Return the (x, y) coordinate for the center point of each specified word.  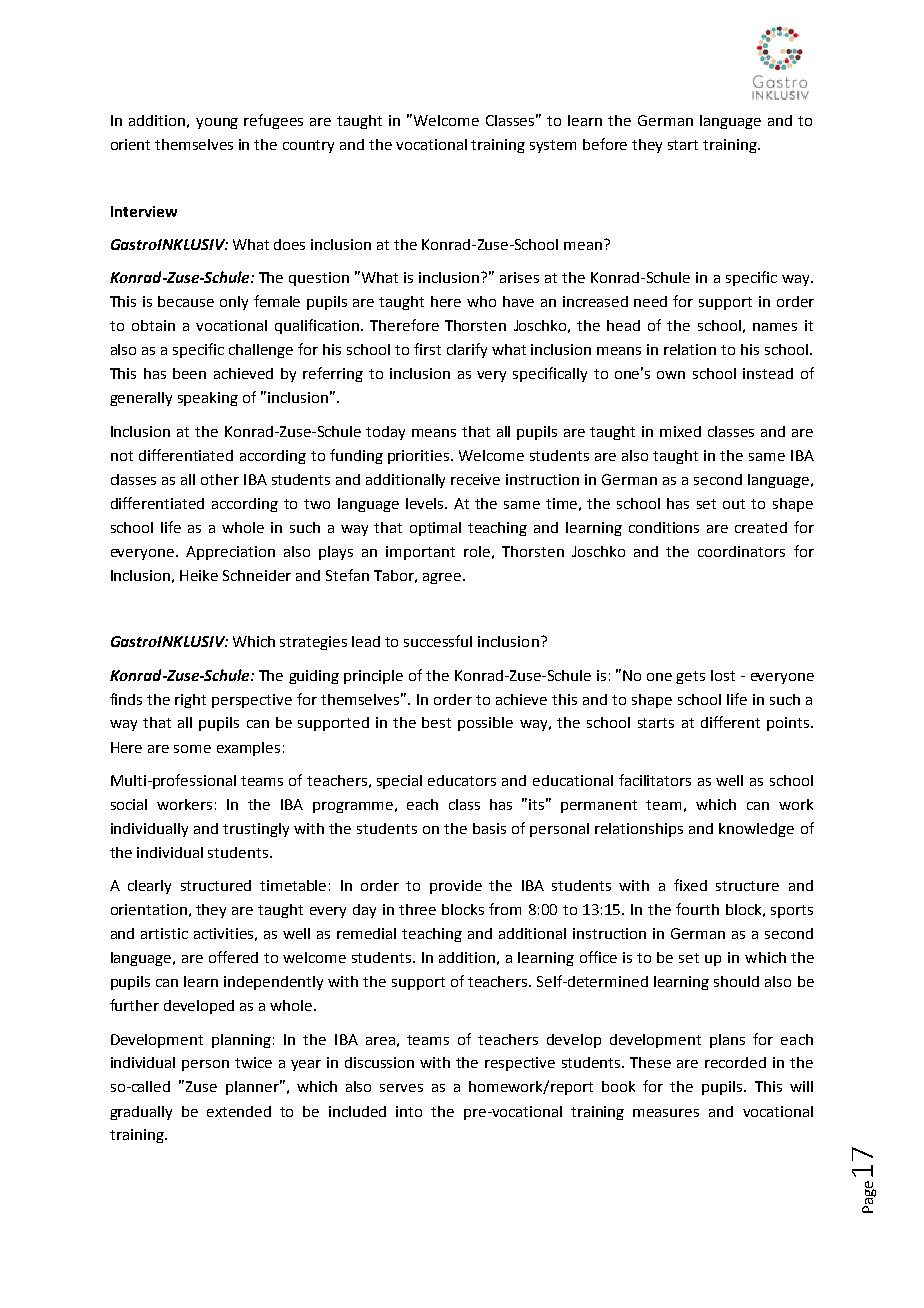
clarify (467, 350)
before (605, 144)
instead (768, 373)
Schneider (257, 575)
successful (438, 641)
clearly (149, 887)
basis (489, 828)
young (217, 123)
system (553, 146)
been (189, 373)
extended (239, 1111)
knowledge (756, 830)
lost (723, 675)
